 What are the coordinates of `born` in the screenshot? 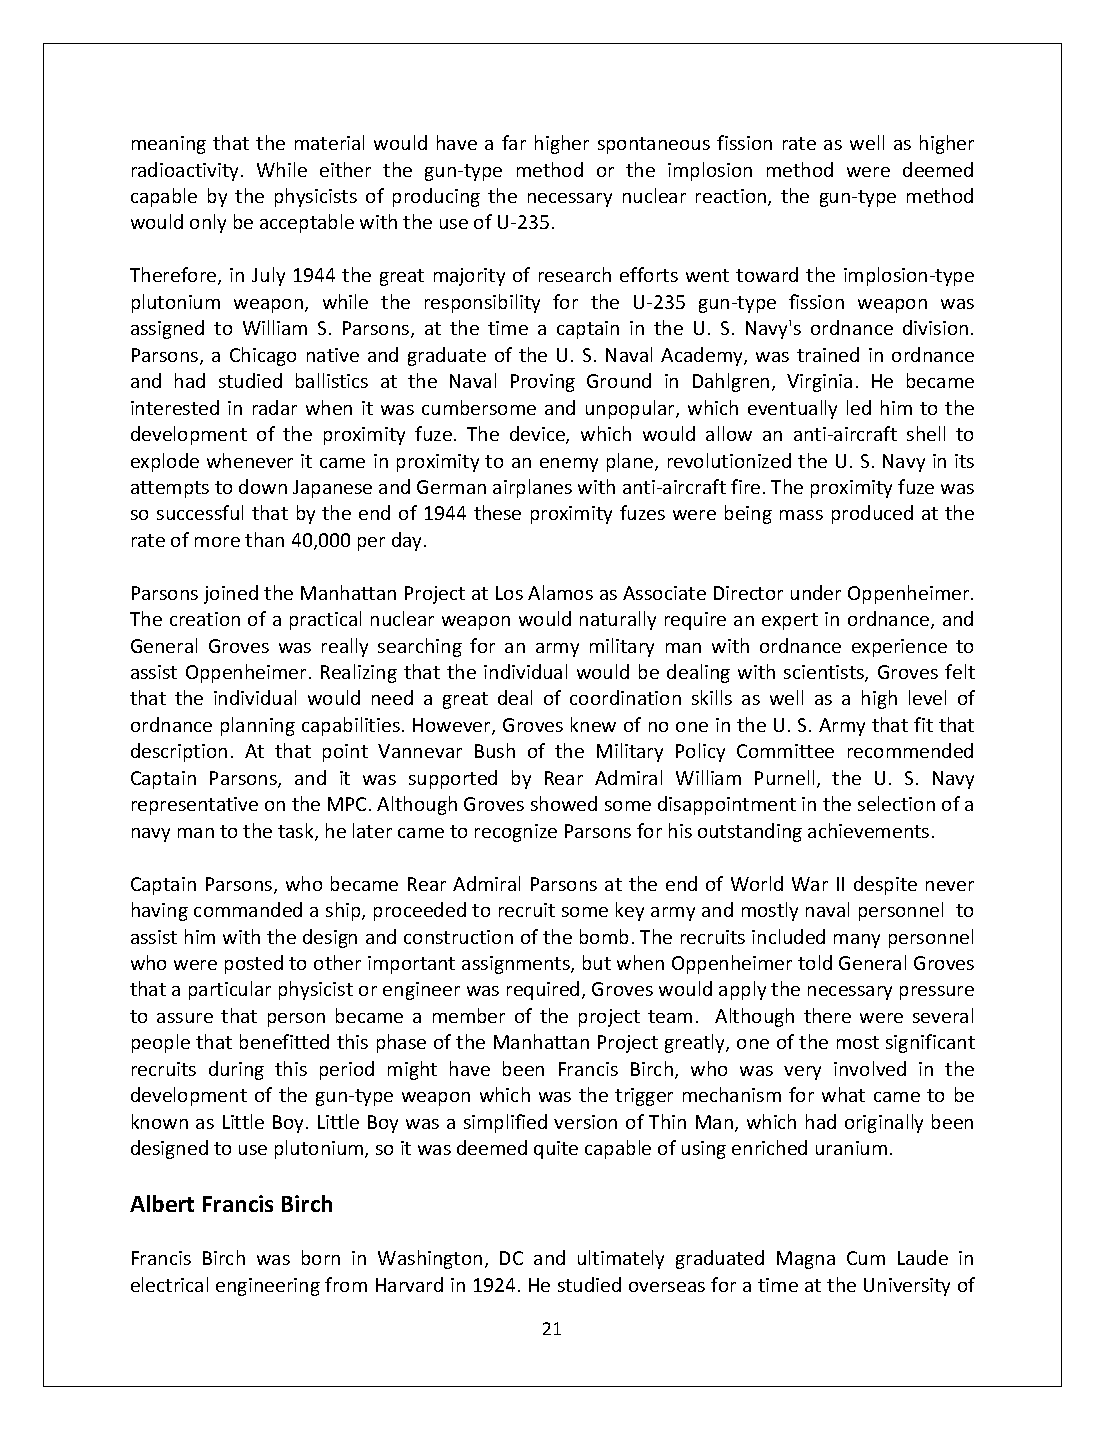 It's located at (321, 1257).
